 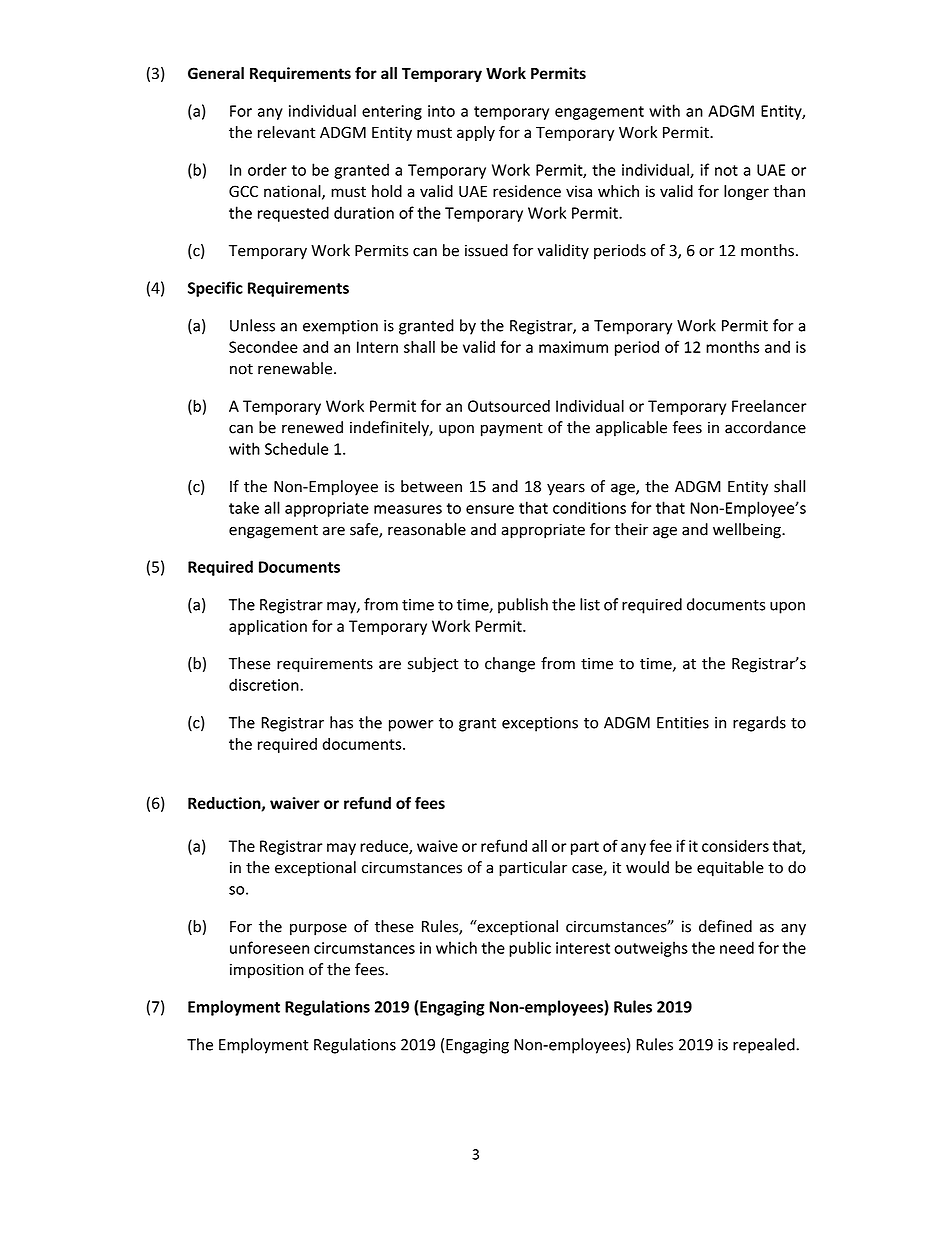 What do you see at coordinates (286, 132) in the document?
I see `relevant` at bounding box center [286, 132].
